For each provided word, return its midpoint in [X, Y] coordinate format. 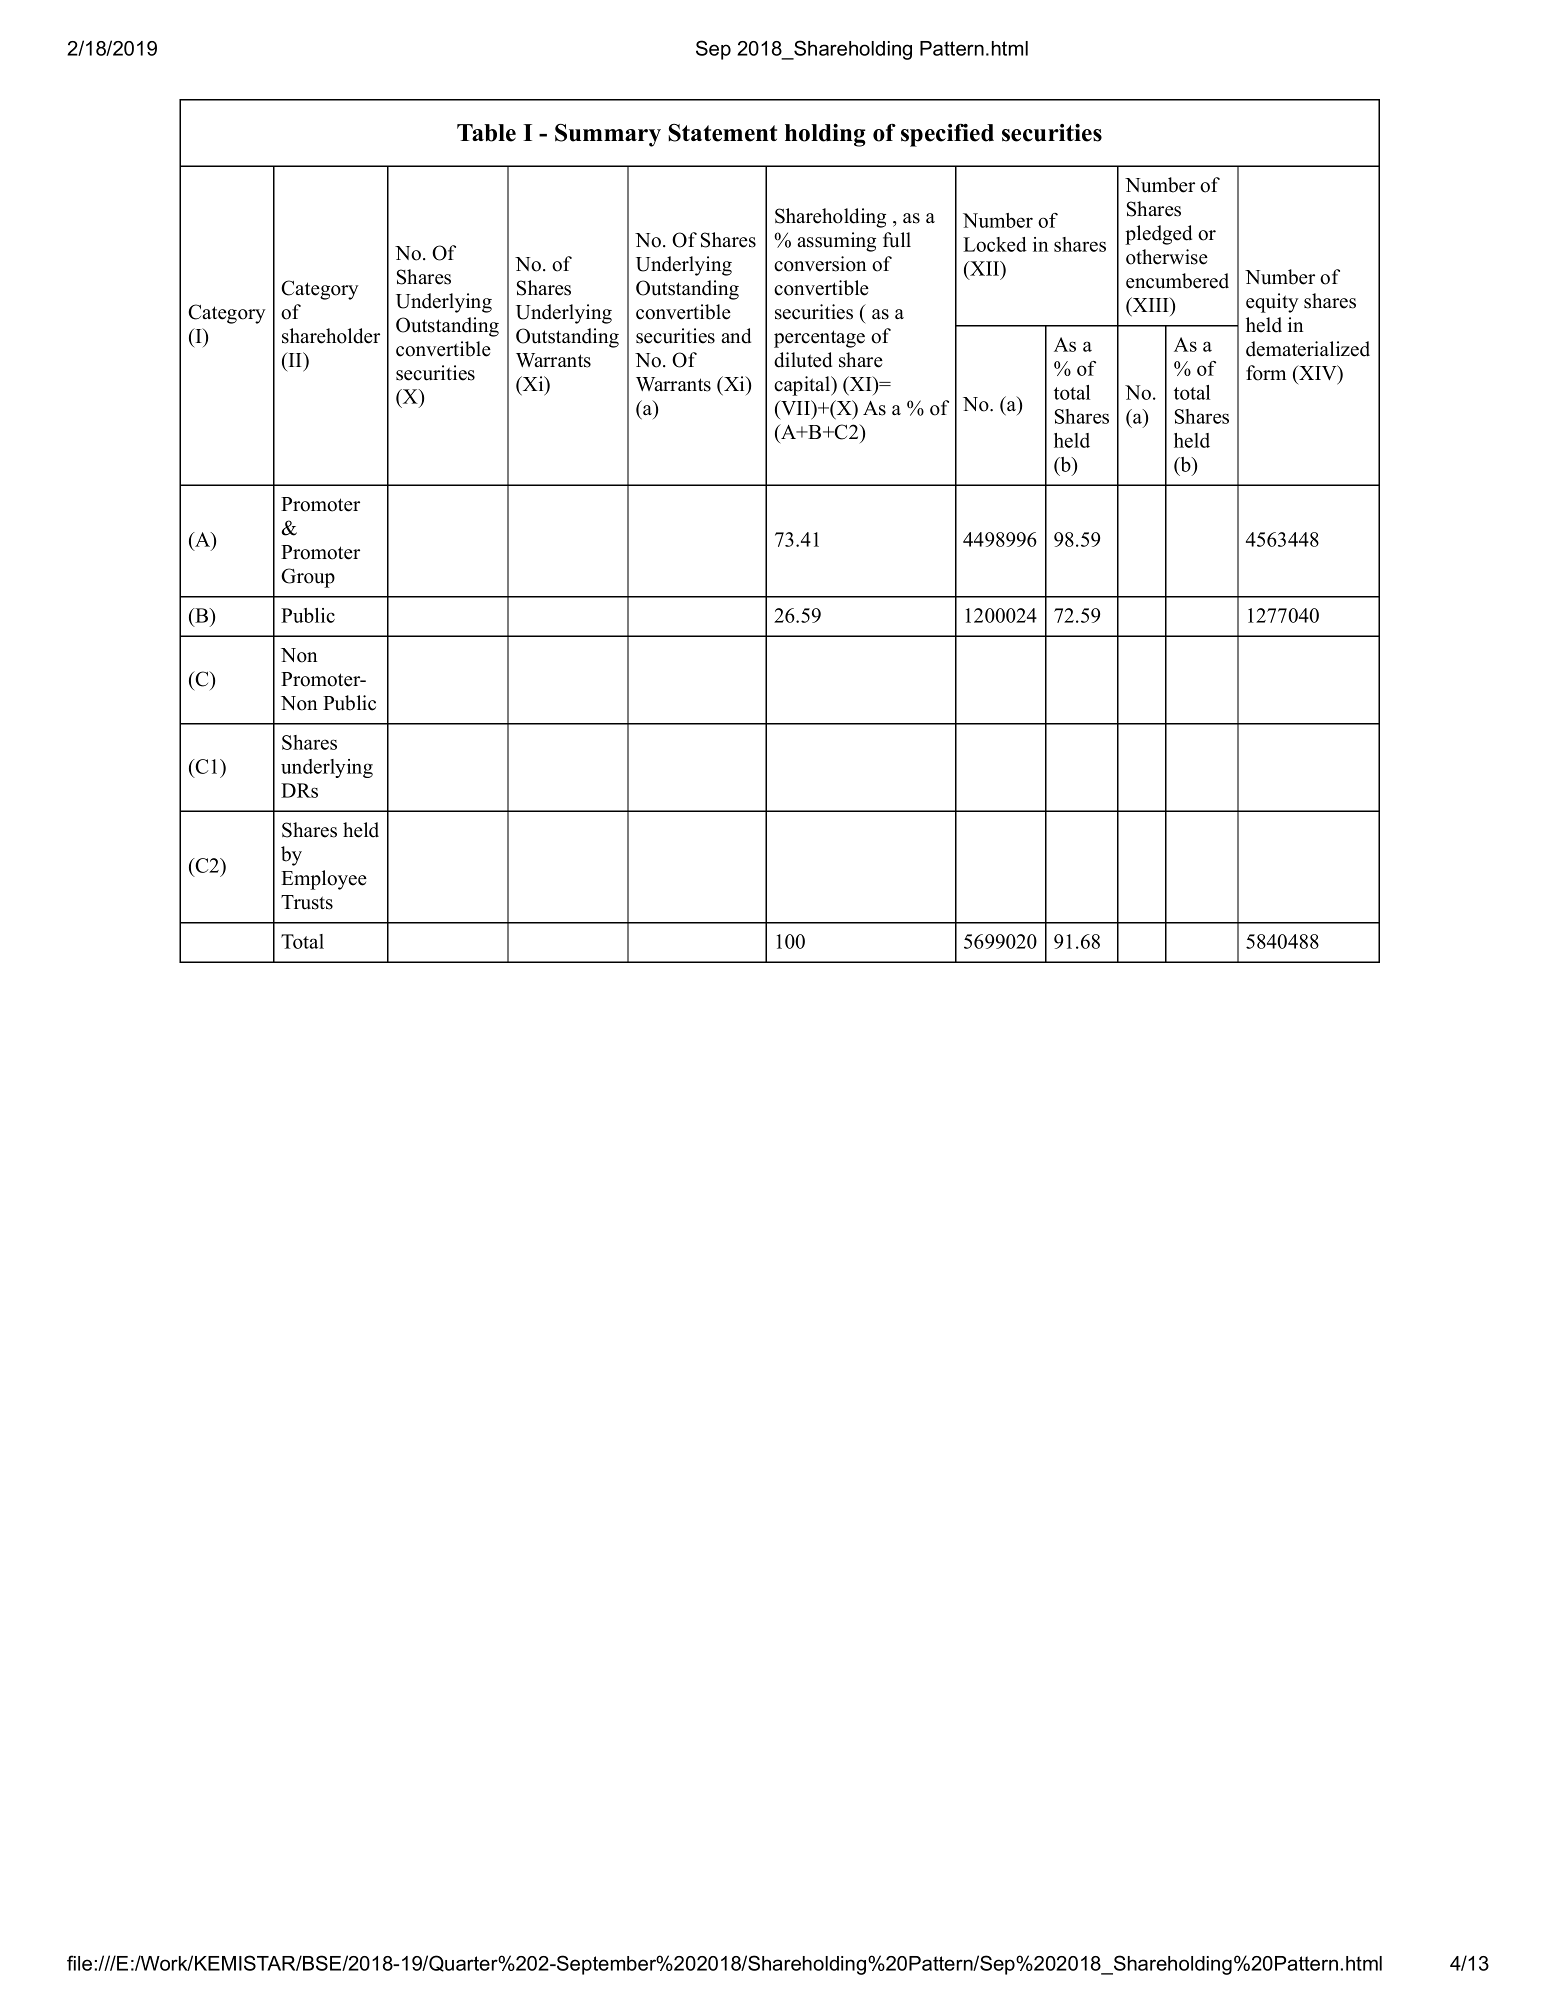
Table [486, 133]
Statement [723, 133]
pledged [1158, 235]
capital [803, 386]
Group [308, 578]
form [1266, 373]
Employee [324, 880]
